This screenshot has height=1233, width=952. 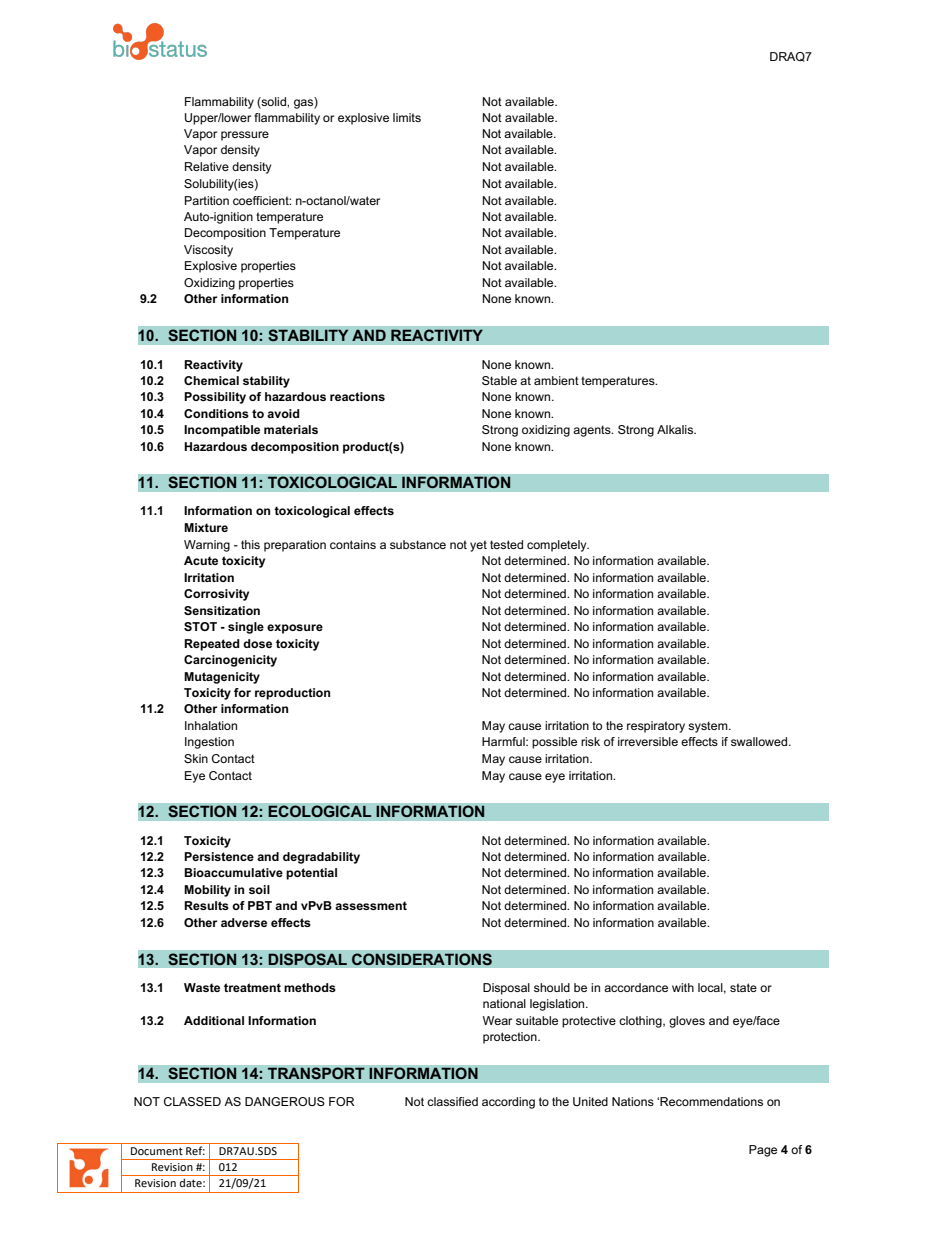 What do you see at coordinates (709, 727) in the screenshot?
I see `system` at bounding box center [709, 727].
